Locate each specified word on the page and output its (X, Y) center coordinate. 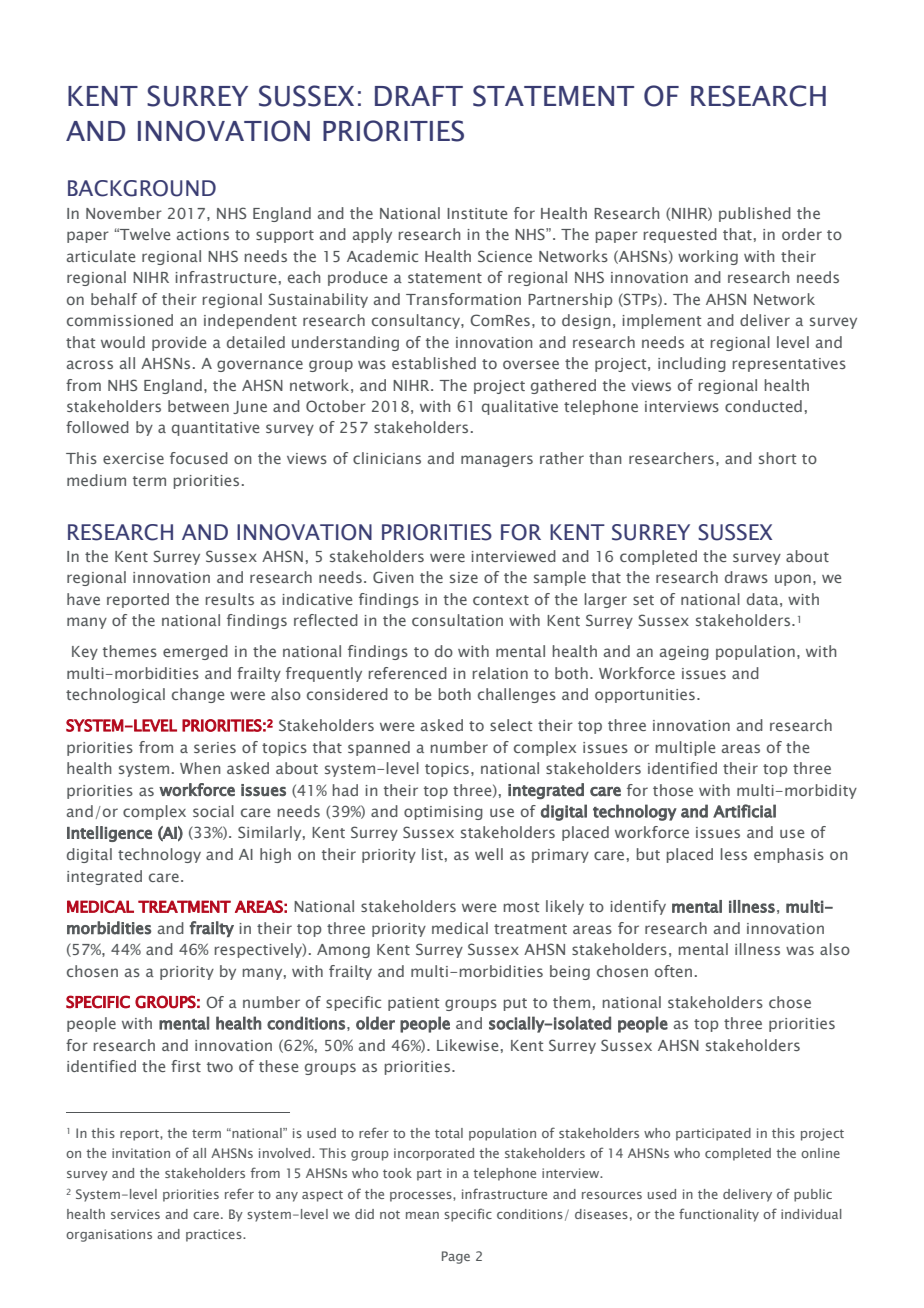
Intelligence (109, 834)
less (734, 854)
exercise (133, 458)
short (777, 458)
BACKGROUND (142, 188)
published (755, 214)
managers (497, 461)
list (432, 854)
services (135, 1214)
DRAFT (419, 96)
